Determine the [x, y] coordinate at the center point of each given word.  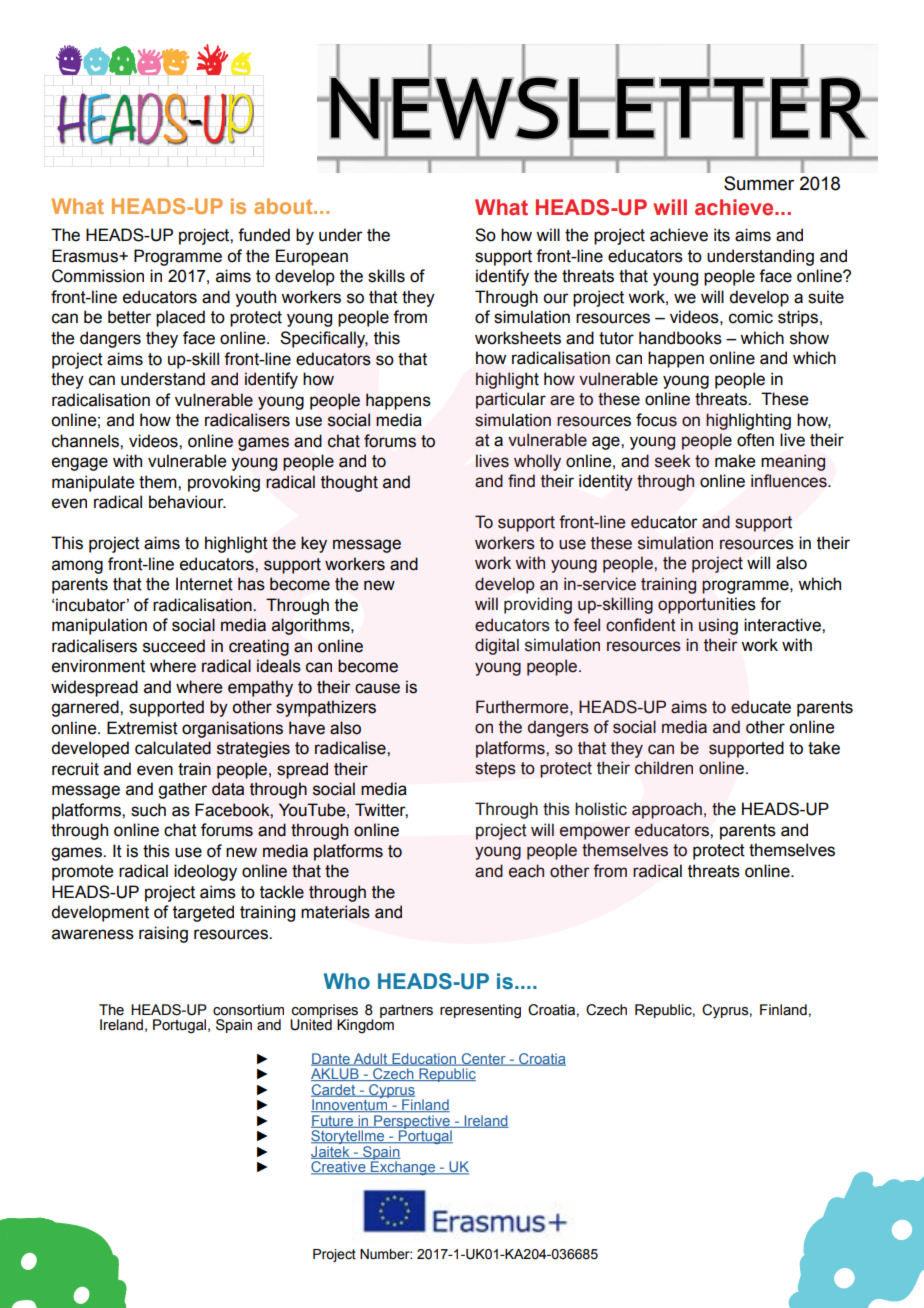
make [735, 461]
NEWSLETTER [598, 108]
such [148, 810]
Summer [759, 183]
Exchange [403, 1167]
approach [667, 810]
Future [333, 1121]
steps [495, 770]
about [284, 206]
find [521, 481]
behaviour [187, 502]
